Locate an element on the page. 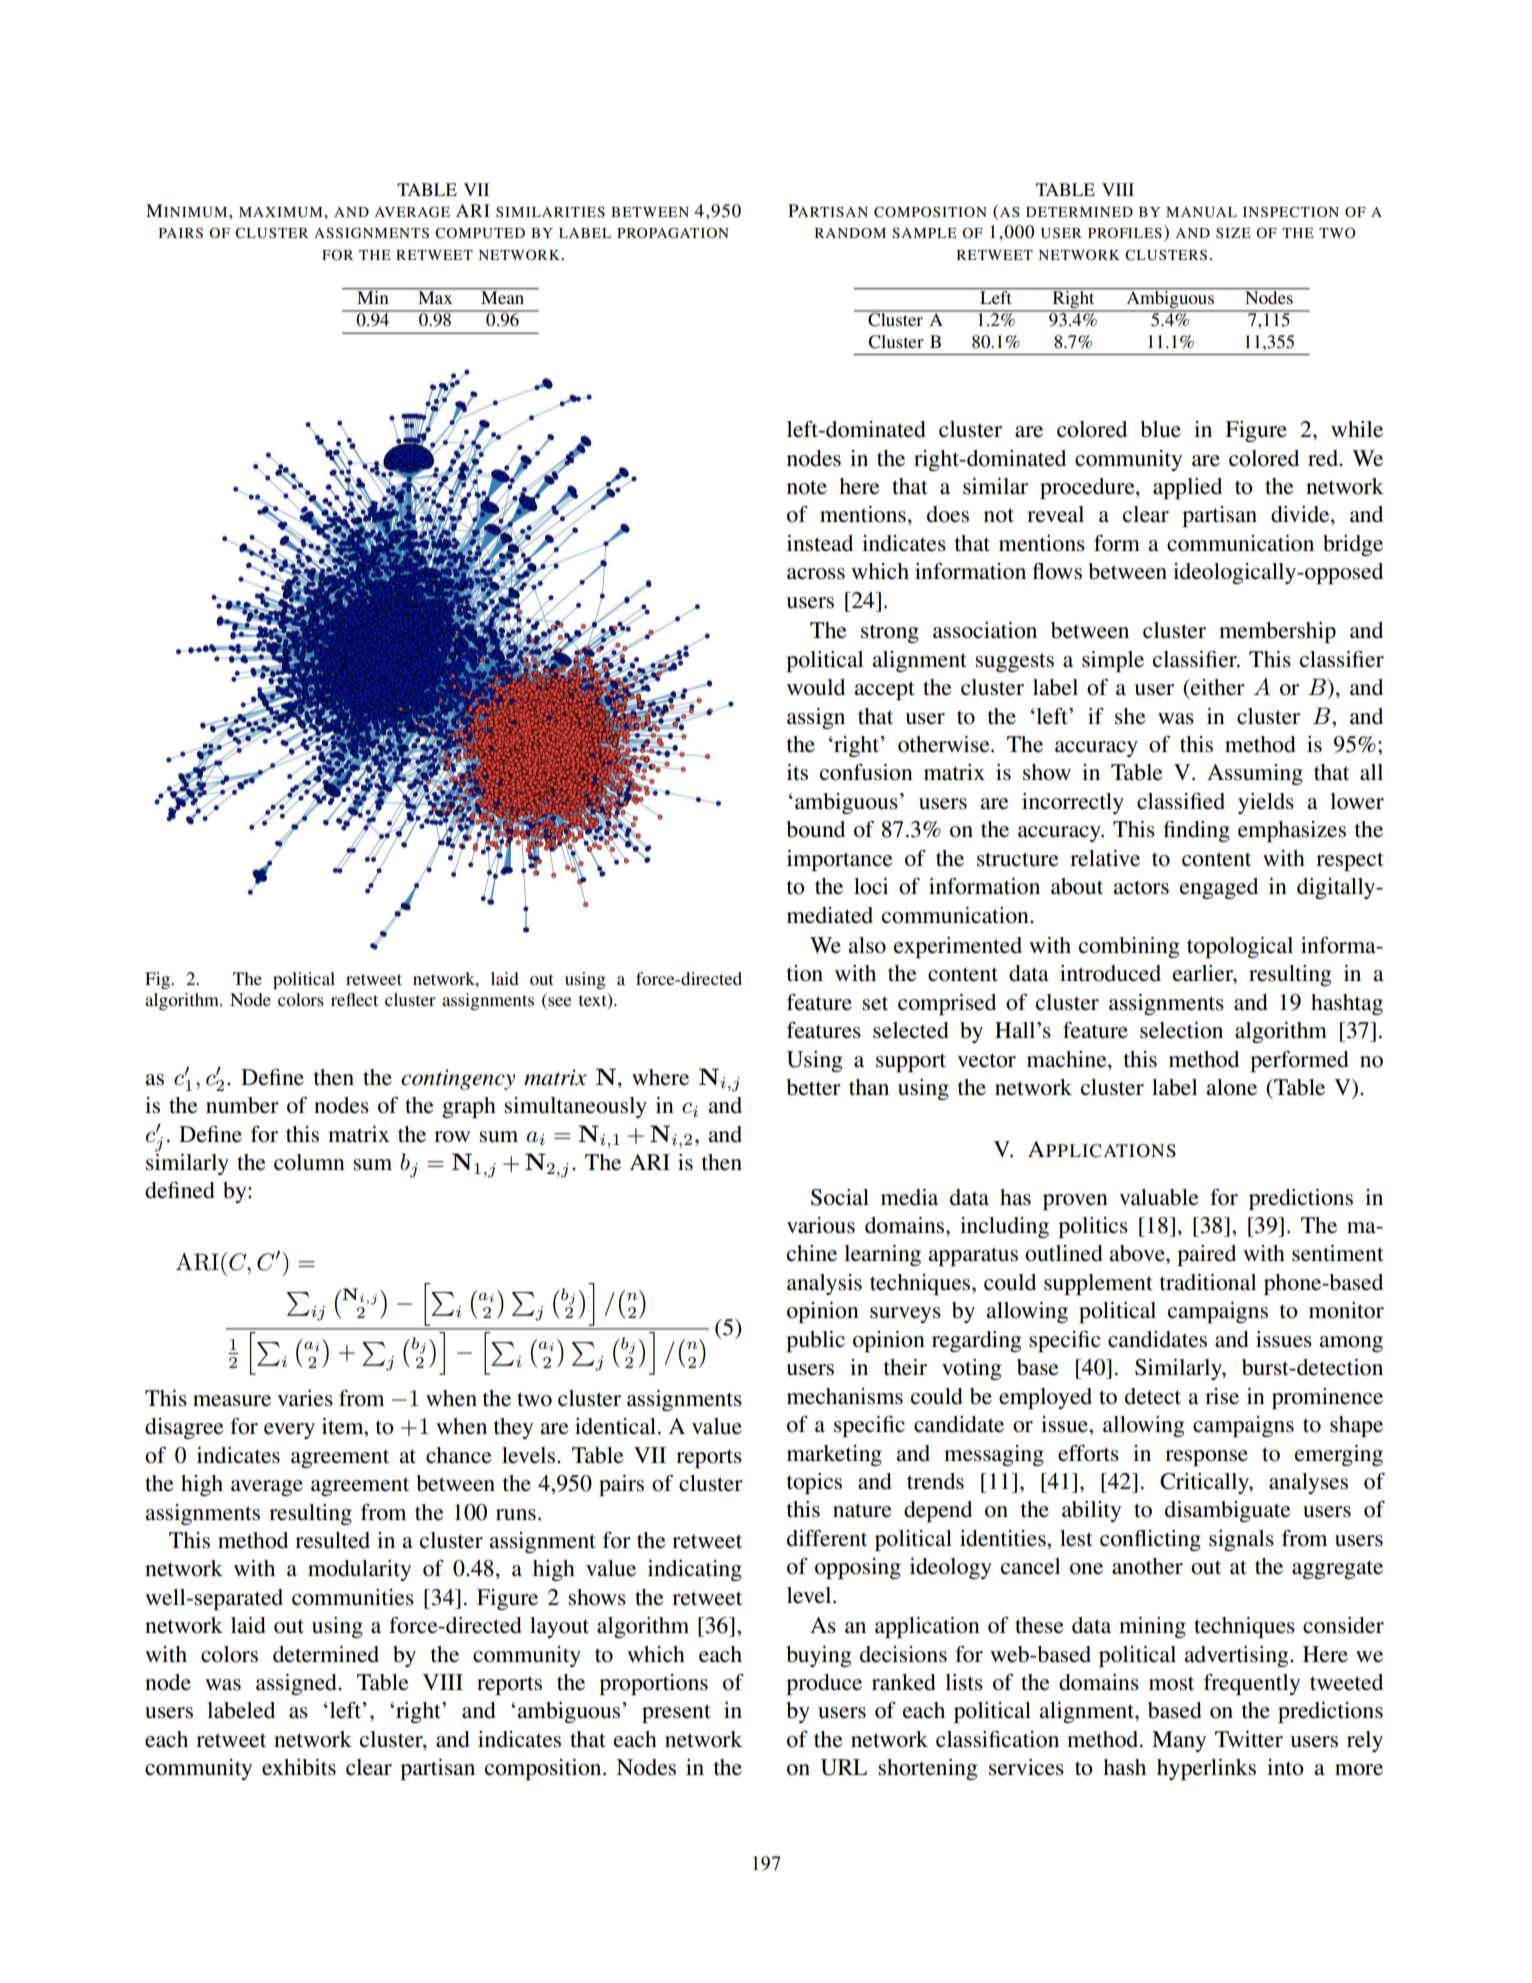 Image resolution: width=1532 pixels, height=1983 pixels. COMPUTED is located at coordinates (480, 233).
